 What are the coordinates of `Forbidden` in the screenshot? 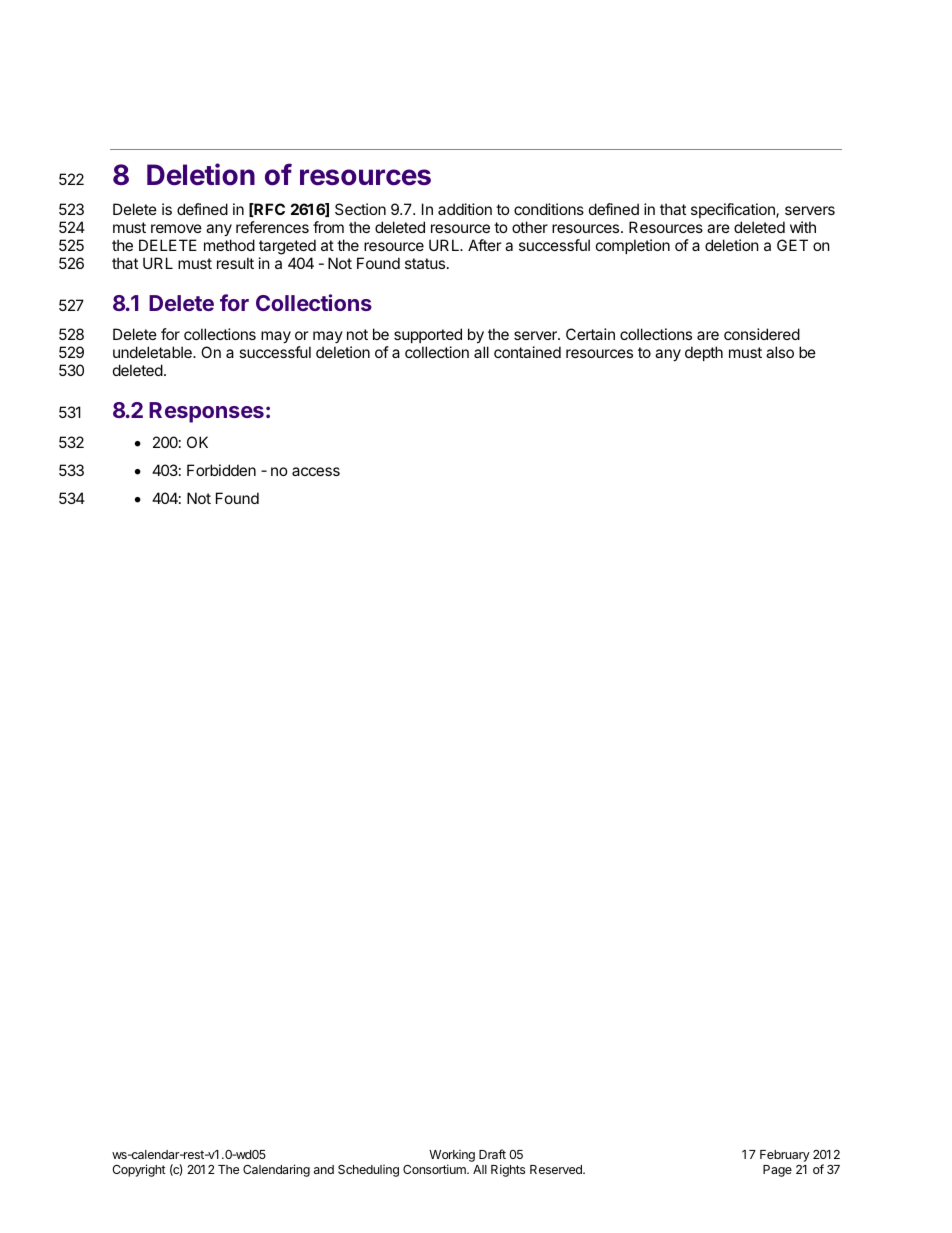 It's located at (221, 470).
